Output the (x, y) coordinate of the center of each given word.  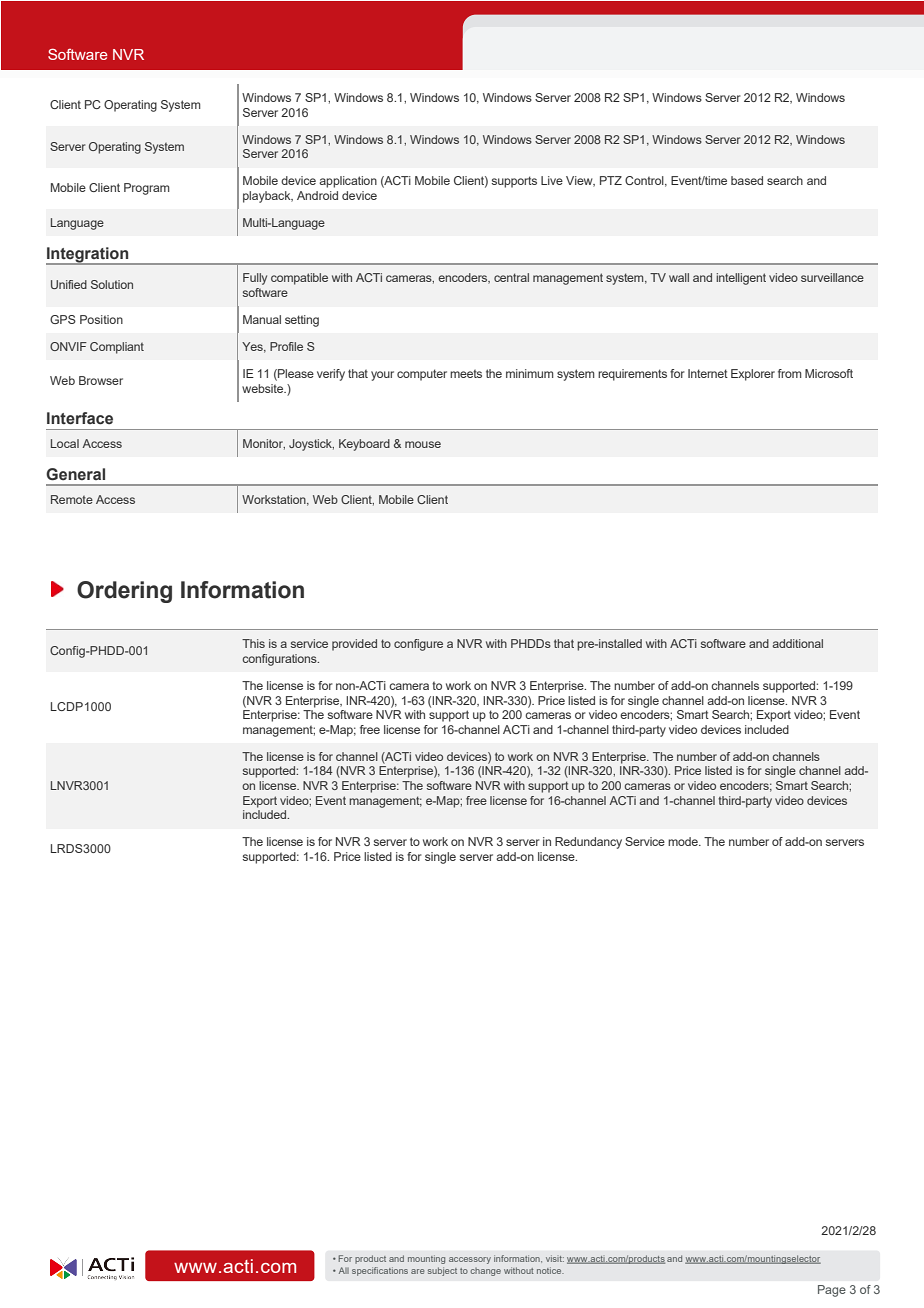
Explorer (753, 375)
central (511, 277)
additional (797, 643)
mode (684, 841)
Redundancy (588, 843)
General (75, 474)
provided (354, 645)
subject (442, 1271)
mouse (423, 444)
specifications (380, 1271)
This (253, 643)
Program (147, 189)
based (747, 180)
